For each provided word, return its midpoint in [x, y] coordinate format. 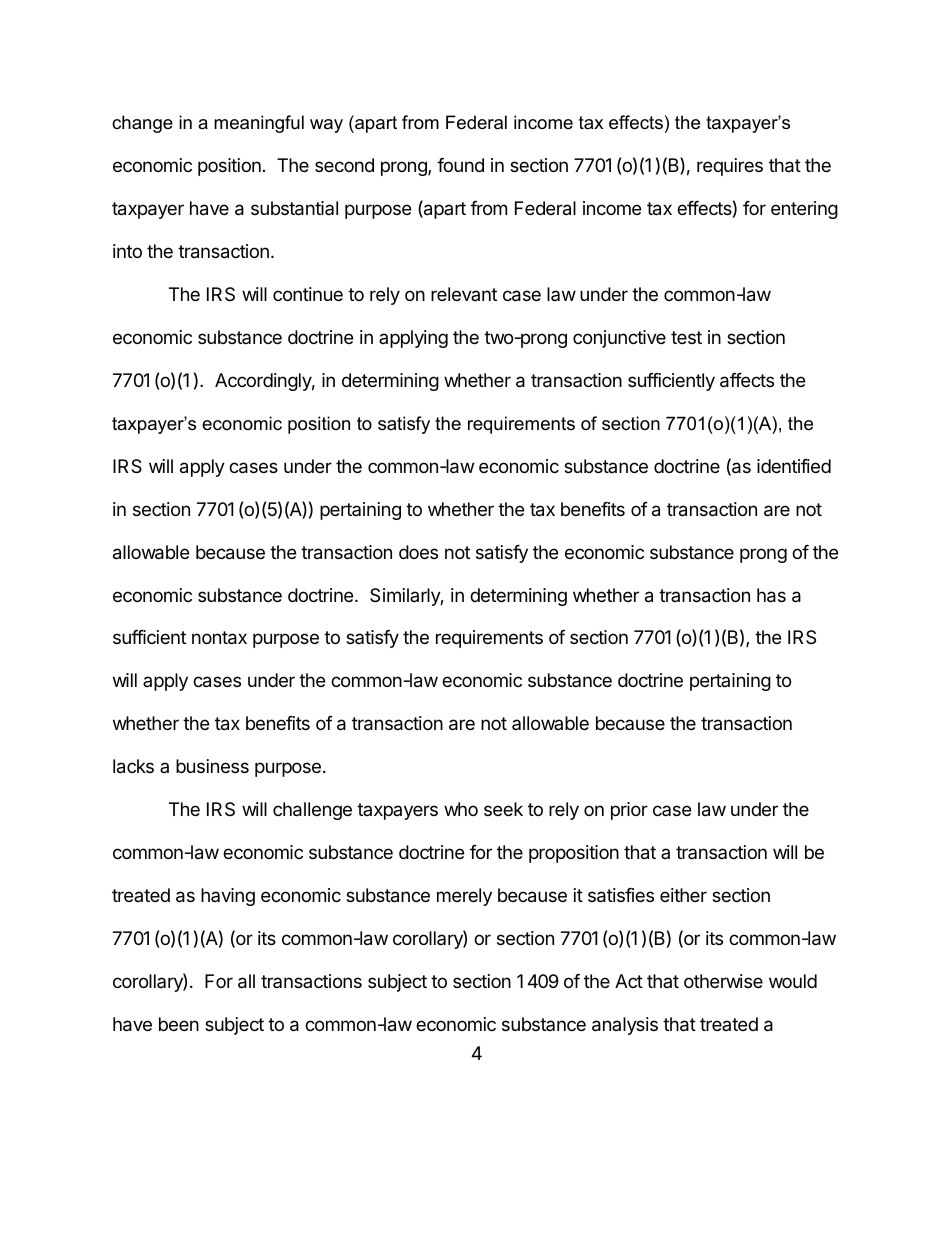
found [460, 165]
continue [308, 294]
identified [794, 466]
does [418, 552]
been [179, 1024]
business [212, 766]
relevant [464, 294]
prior [629, 811]
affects [747, 380]
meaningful [259, 124]
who [461, 809]
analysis [625, 1026]
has [771, 595]
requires [730, 167]
